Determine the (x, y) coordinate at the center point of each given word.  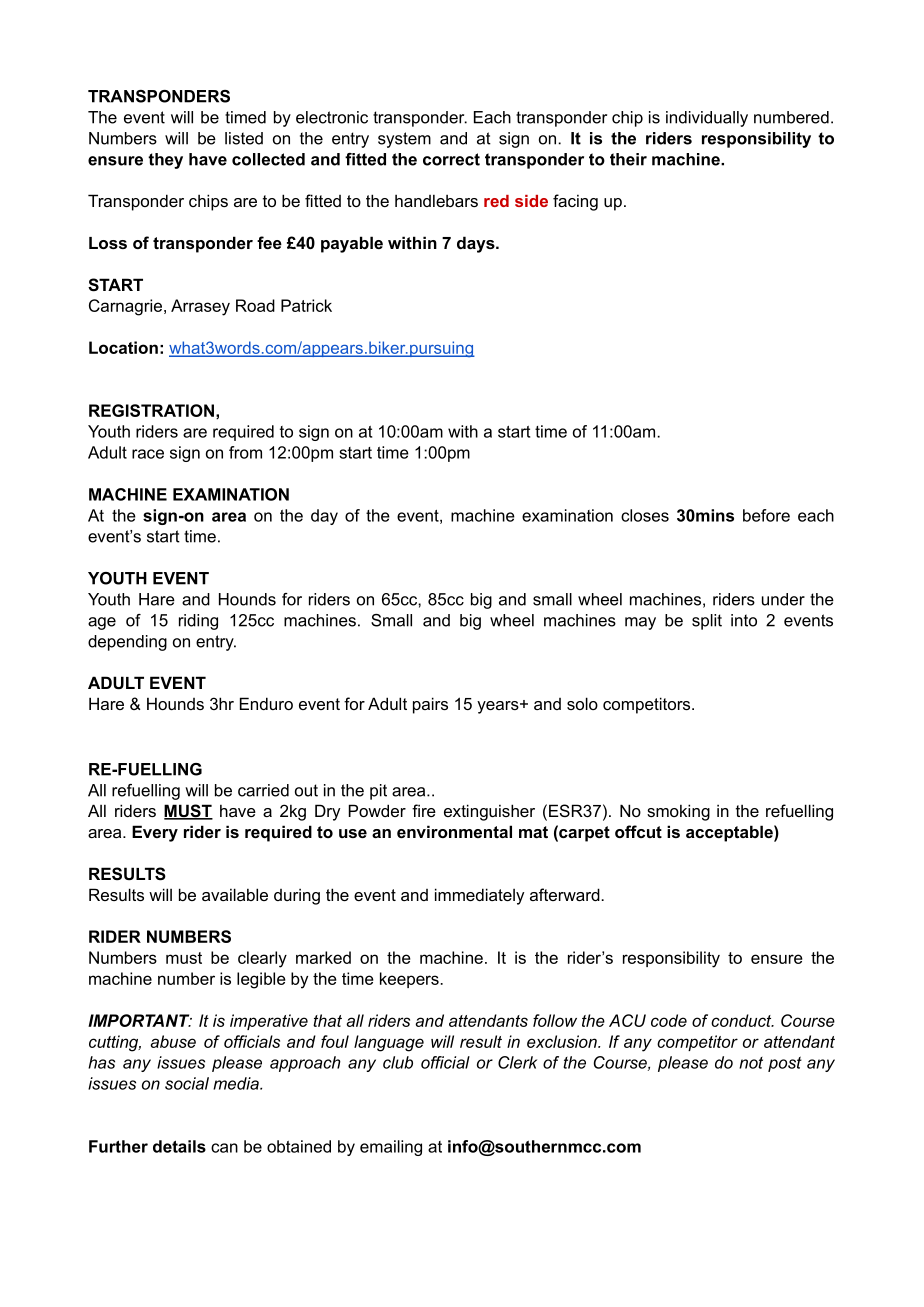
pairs (430, 705)
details (179, 1146)
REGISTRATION (151, 410)
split (707, 622)
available (235, 894)
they (165, 161)
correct (451, 159)
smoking (678, 812)
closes (645, 515)
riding (198, 622)
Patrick (306, 305)
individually (707, 119)
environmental (454, 831)
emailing (391, 1148)
